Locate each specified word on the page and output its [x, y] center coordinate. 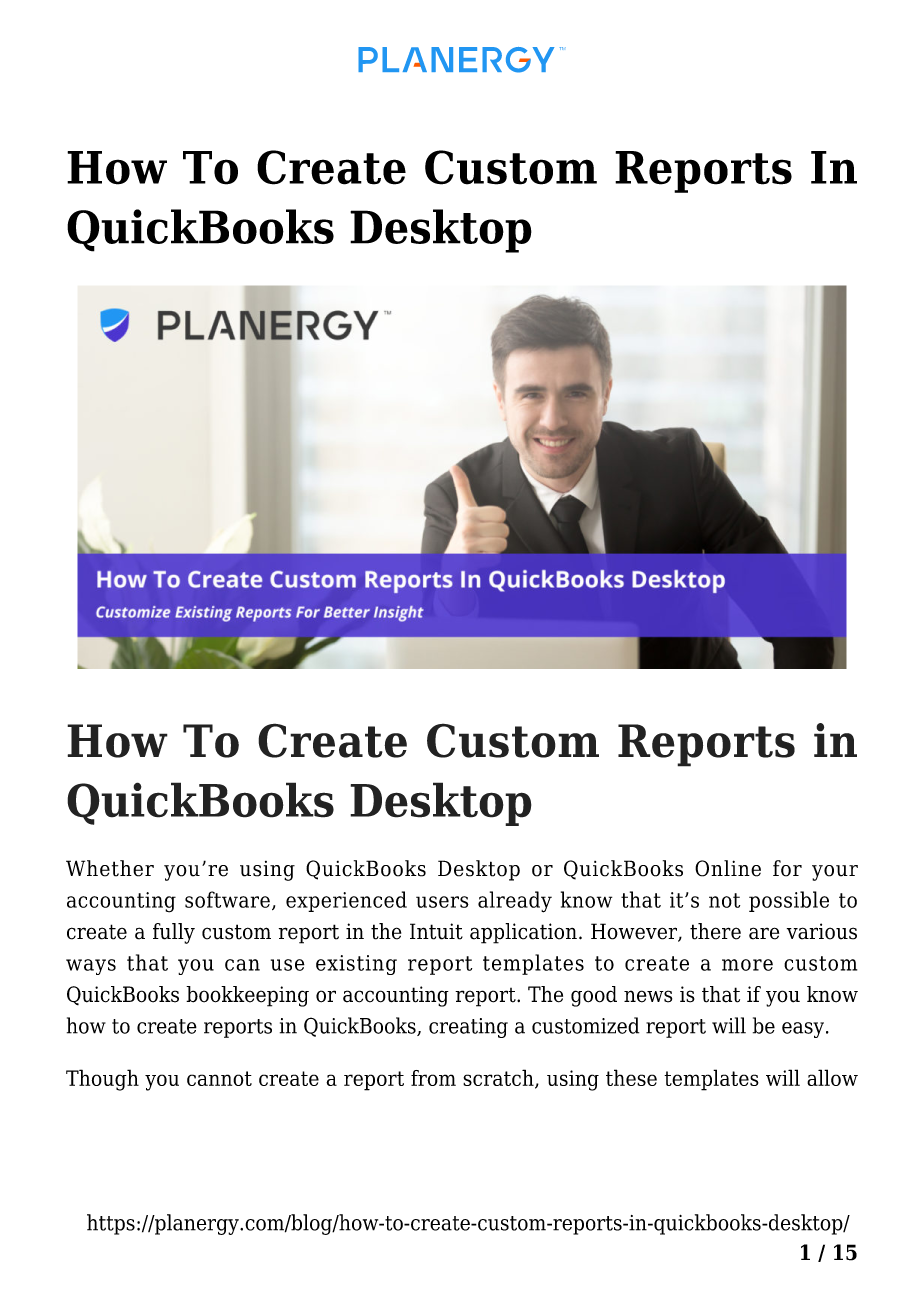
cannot [219, 1078]
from [433, 1078]
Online [728, 868]
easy [804, 1030]
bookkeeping [247, 996]
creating [468, 1028]
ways [91, 967]
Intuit [436, 931]
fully [174, 933]
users [442, 902]
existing [356, 965]
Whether [110, 868]
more [747, 965]
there [715, 931]
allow [832, 1077]
